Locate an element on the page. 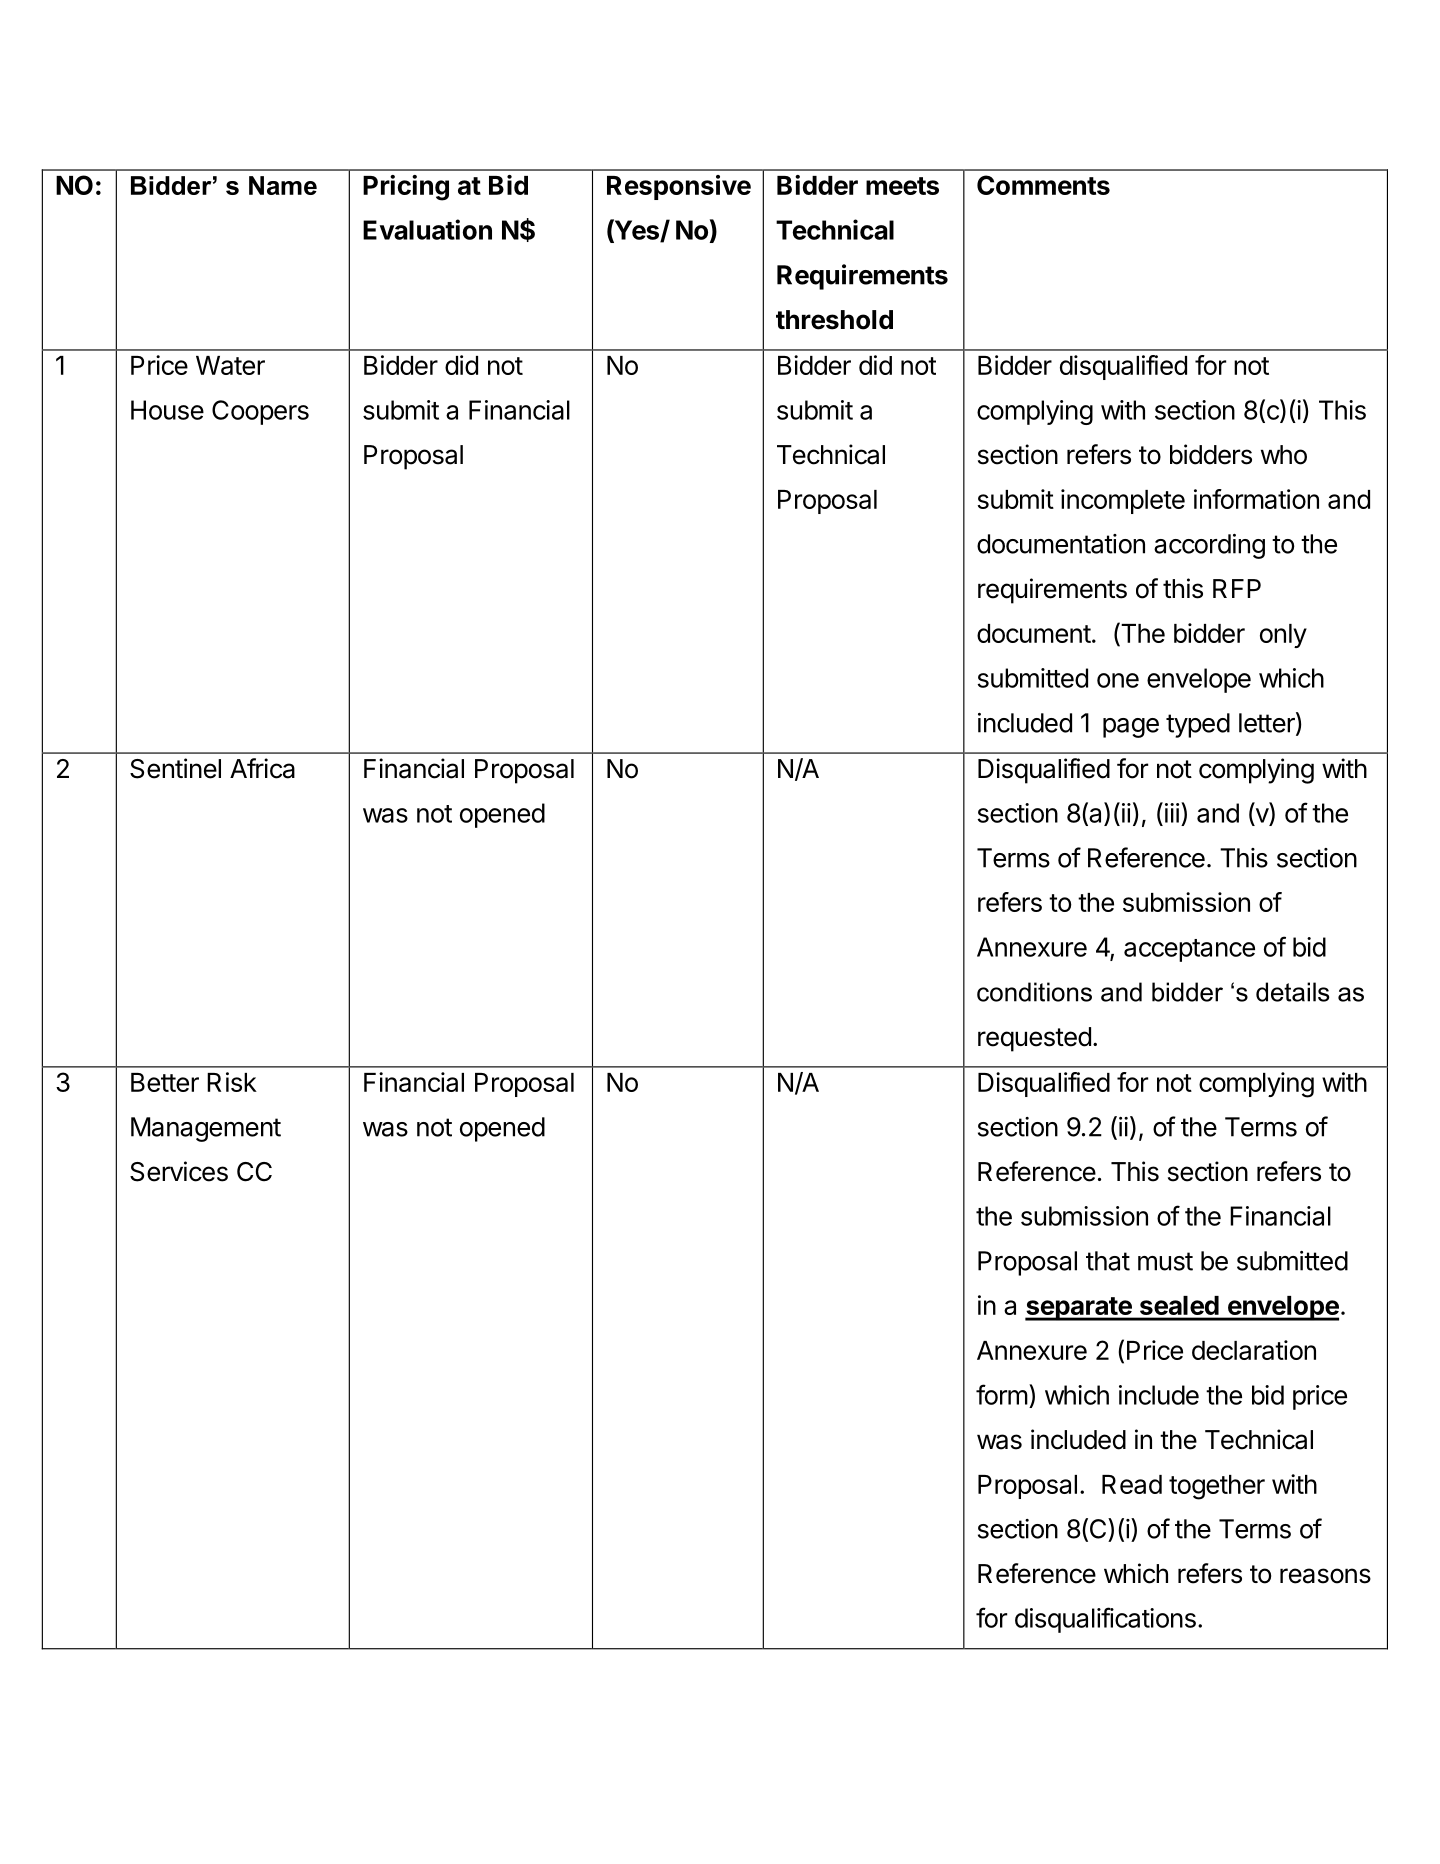 Image resolution: width=1440 pixels, height=1864 pixels. Coopers is located at coordinates (260, 412).
